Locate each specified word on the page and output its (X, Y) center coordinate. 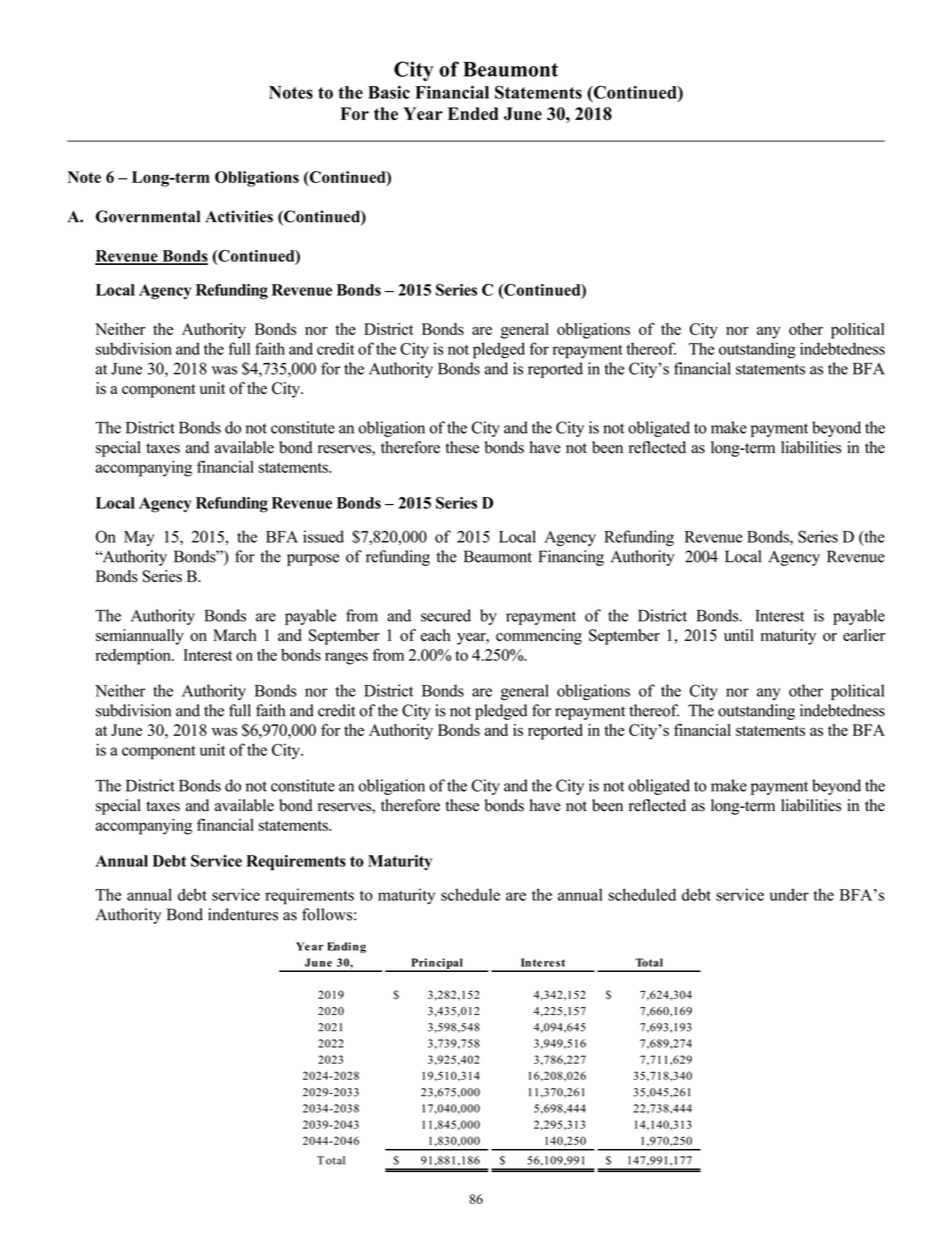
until (739, 635)
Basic (389, 92)
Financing (571, 558)
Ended (473, 113)
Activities (239, 216)
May (139, 538)
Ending (346, 947)
